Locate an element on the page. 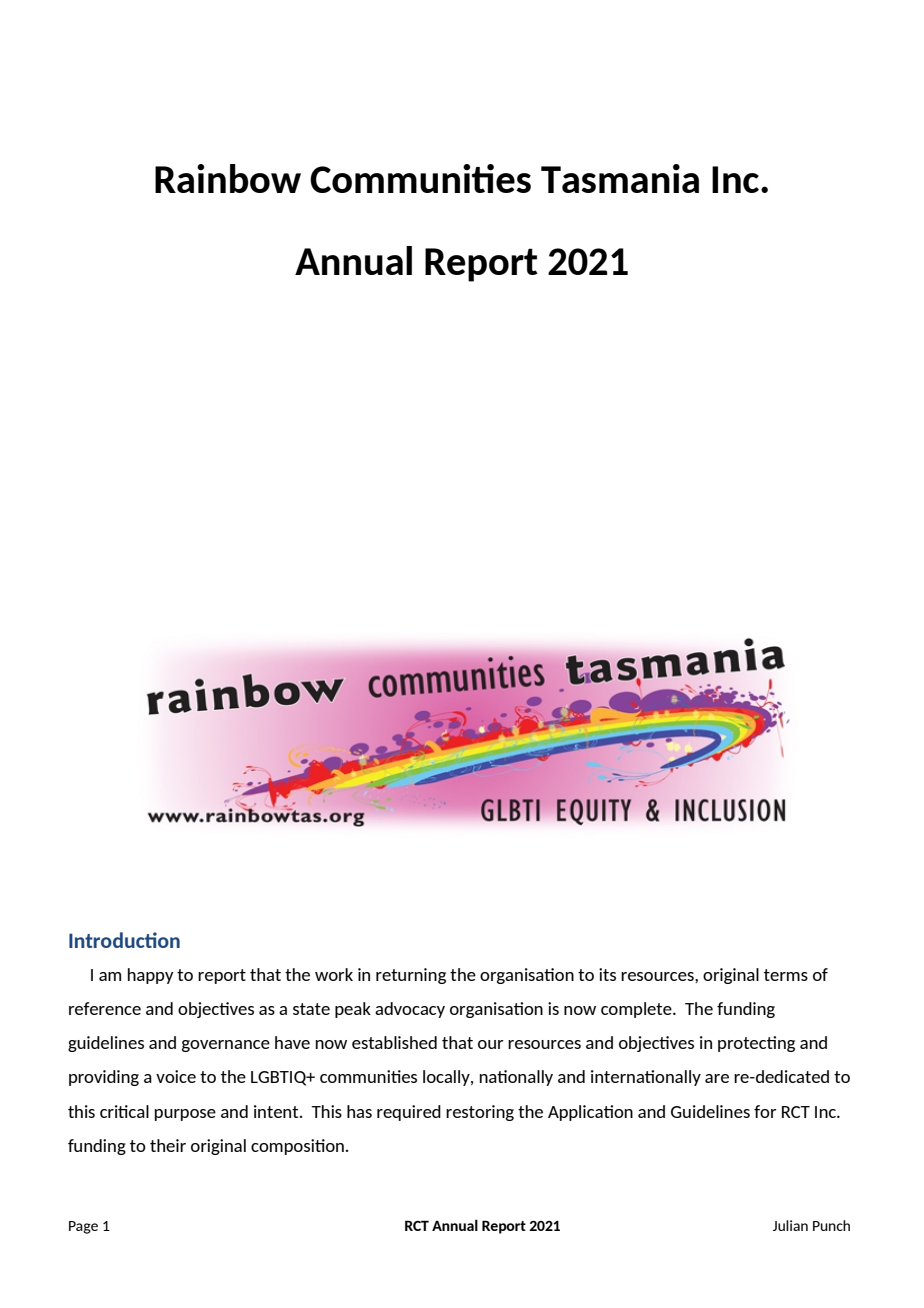 Image resolution: width=924 pixels, height=1308 pixels. happy is located at coordinates (151, 976).
